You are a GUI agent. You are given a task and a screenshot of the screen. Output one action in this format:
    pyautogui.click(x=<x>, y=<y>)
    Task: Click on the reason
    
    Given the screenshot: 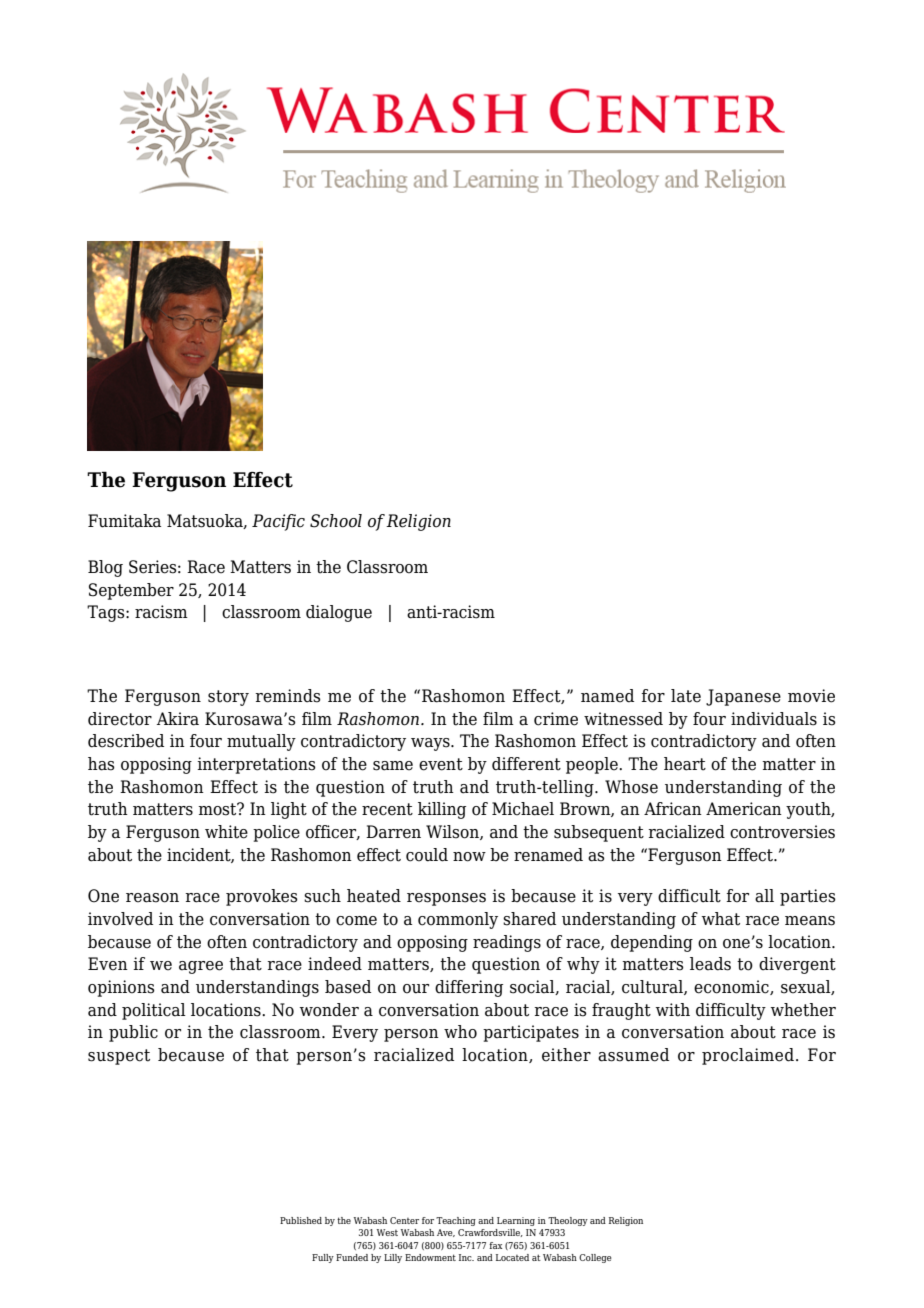 What is the action you would take?
    pyautogui.click(x=152, y=898)
